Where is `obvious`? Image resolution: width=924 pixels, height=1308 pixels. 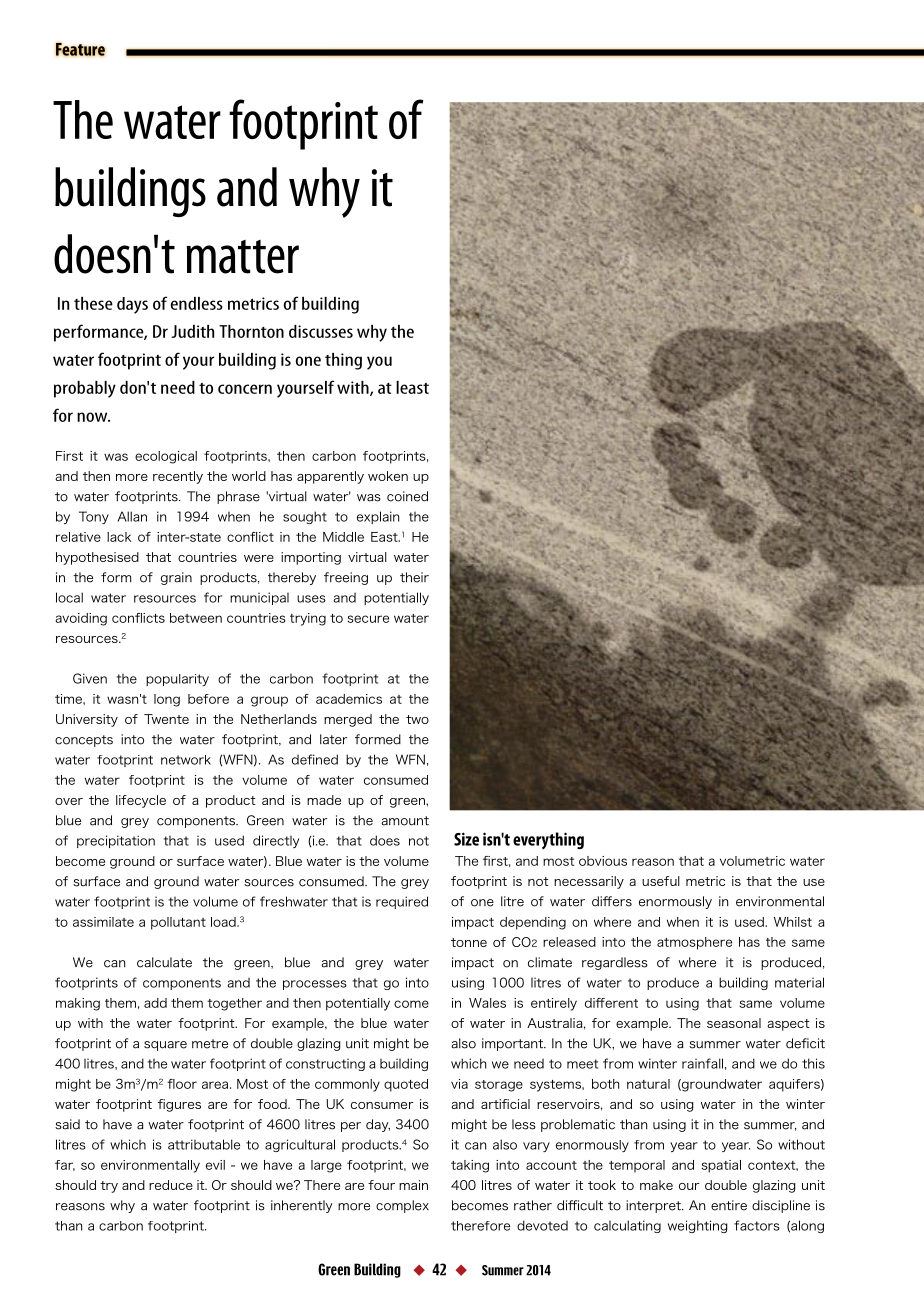
obvious is located at coordinates (603, 861).
